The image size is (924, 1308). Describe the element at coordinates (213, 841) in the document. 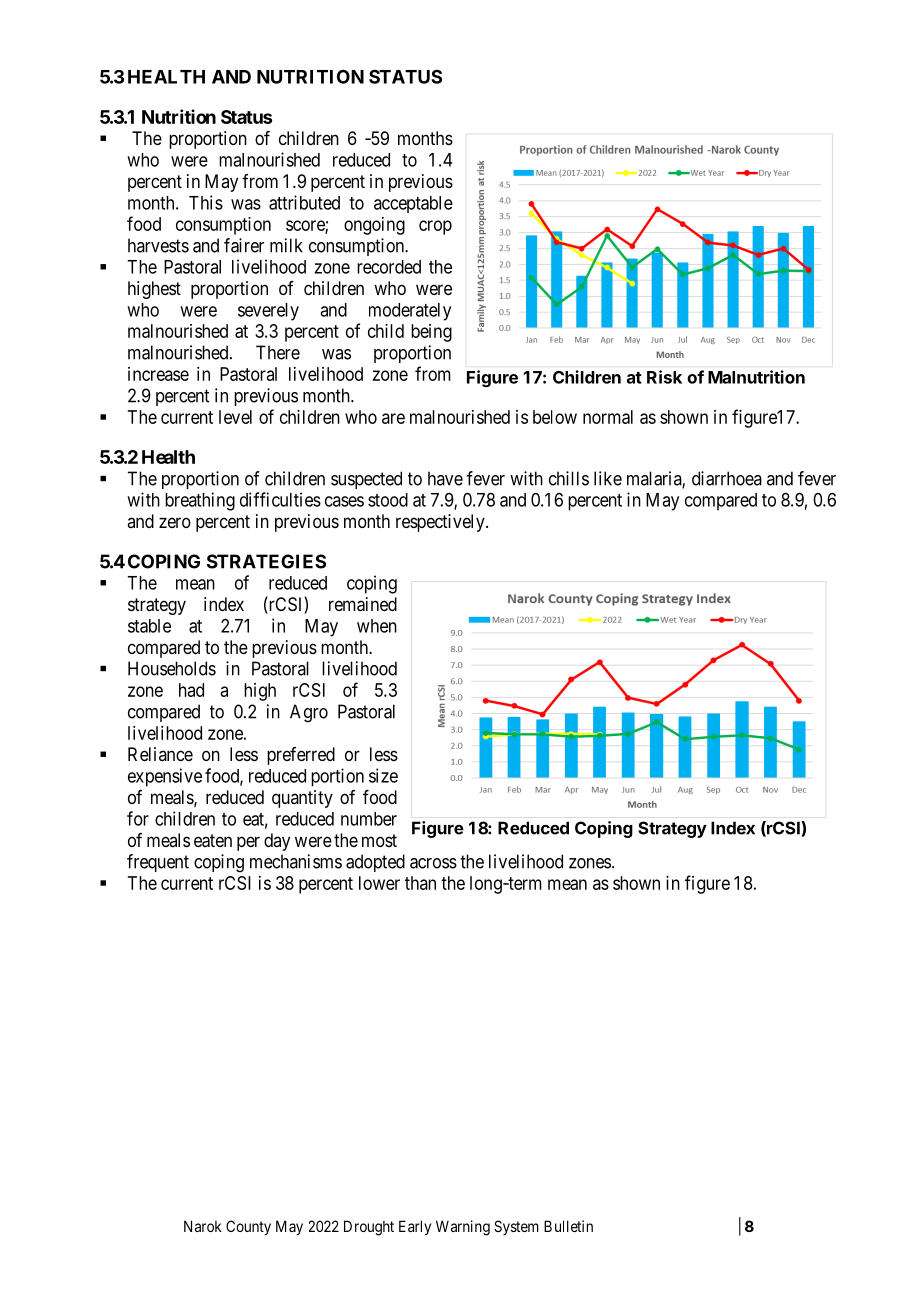

I see `eaten` at that location.
